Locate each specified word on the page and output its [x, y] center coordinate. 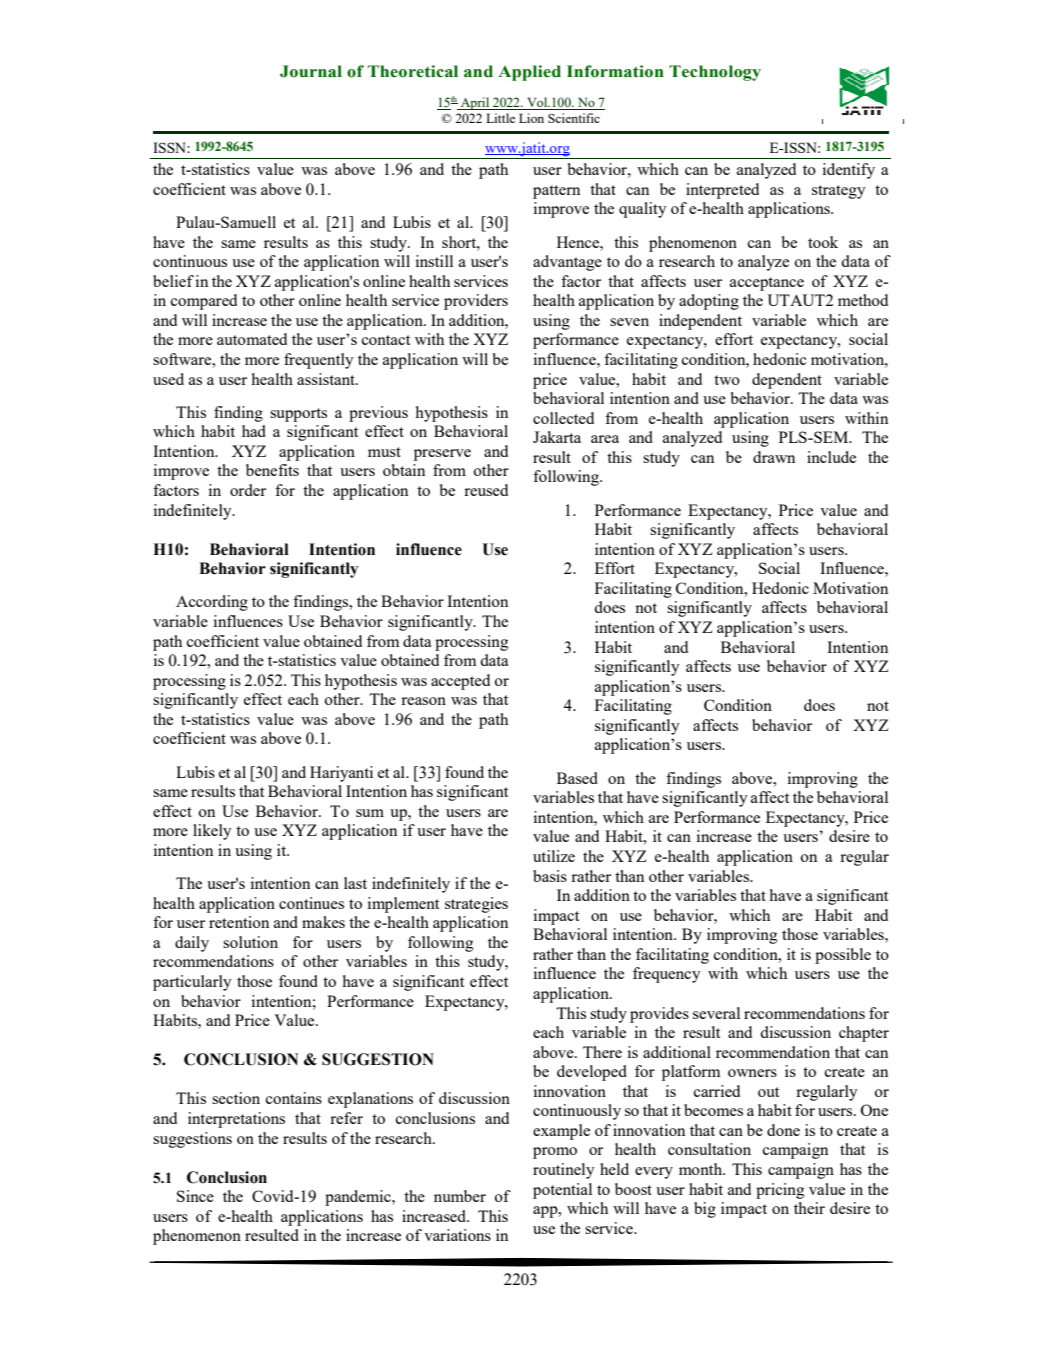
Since [195, 1196]
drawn [774, 457]
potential [562, 1191]
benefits [272, 470]
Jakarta [557, 437]
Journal [311, 71]
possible [843, 956]
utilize [554, 856]
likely [212, 832]
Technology [715, 73]
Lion [531, 118]
